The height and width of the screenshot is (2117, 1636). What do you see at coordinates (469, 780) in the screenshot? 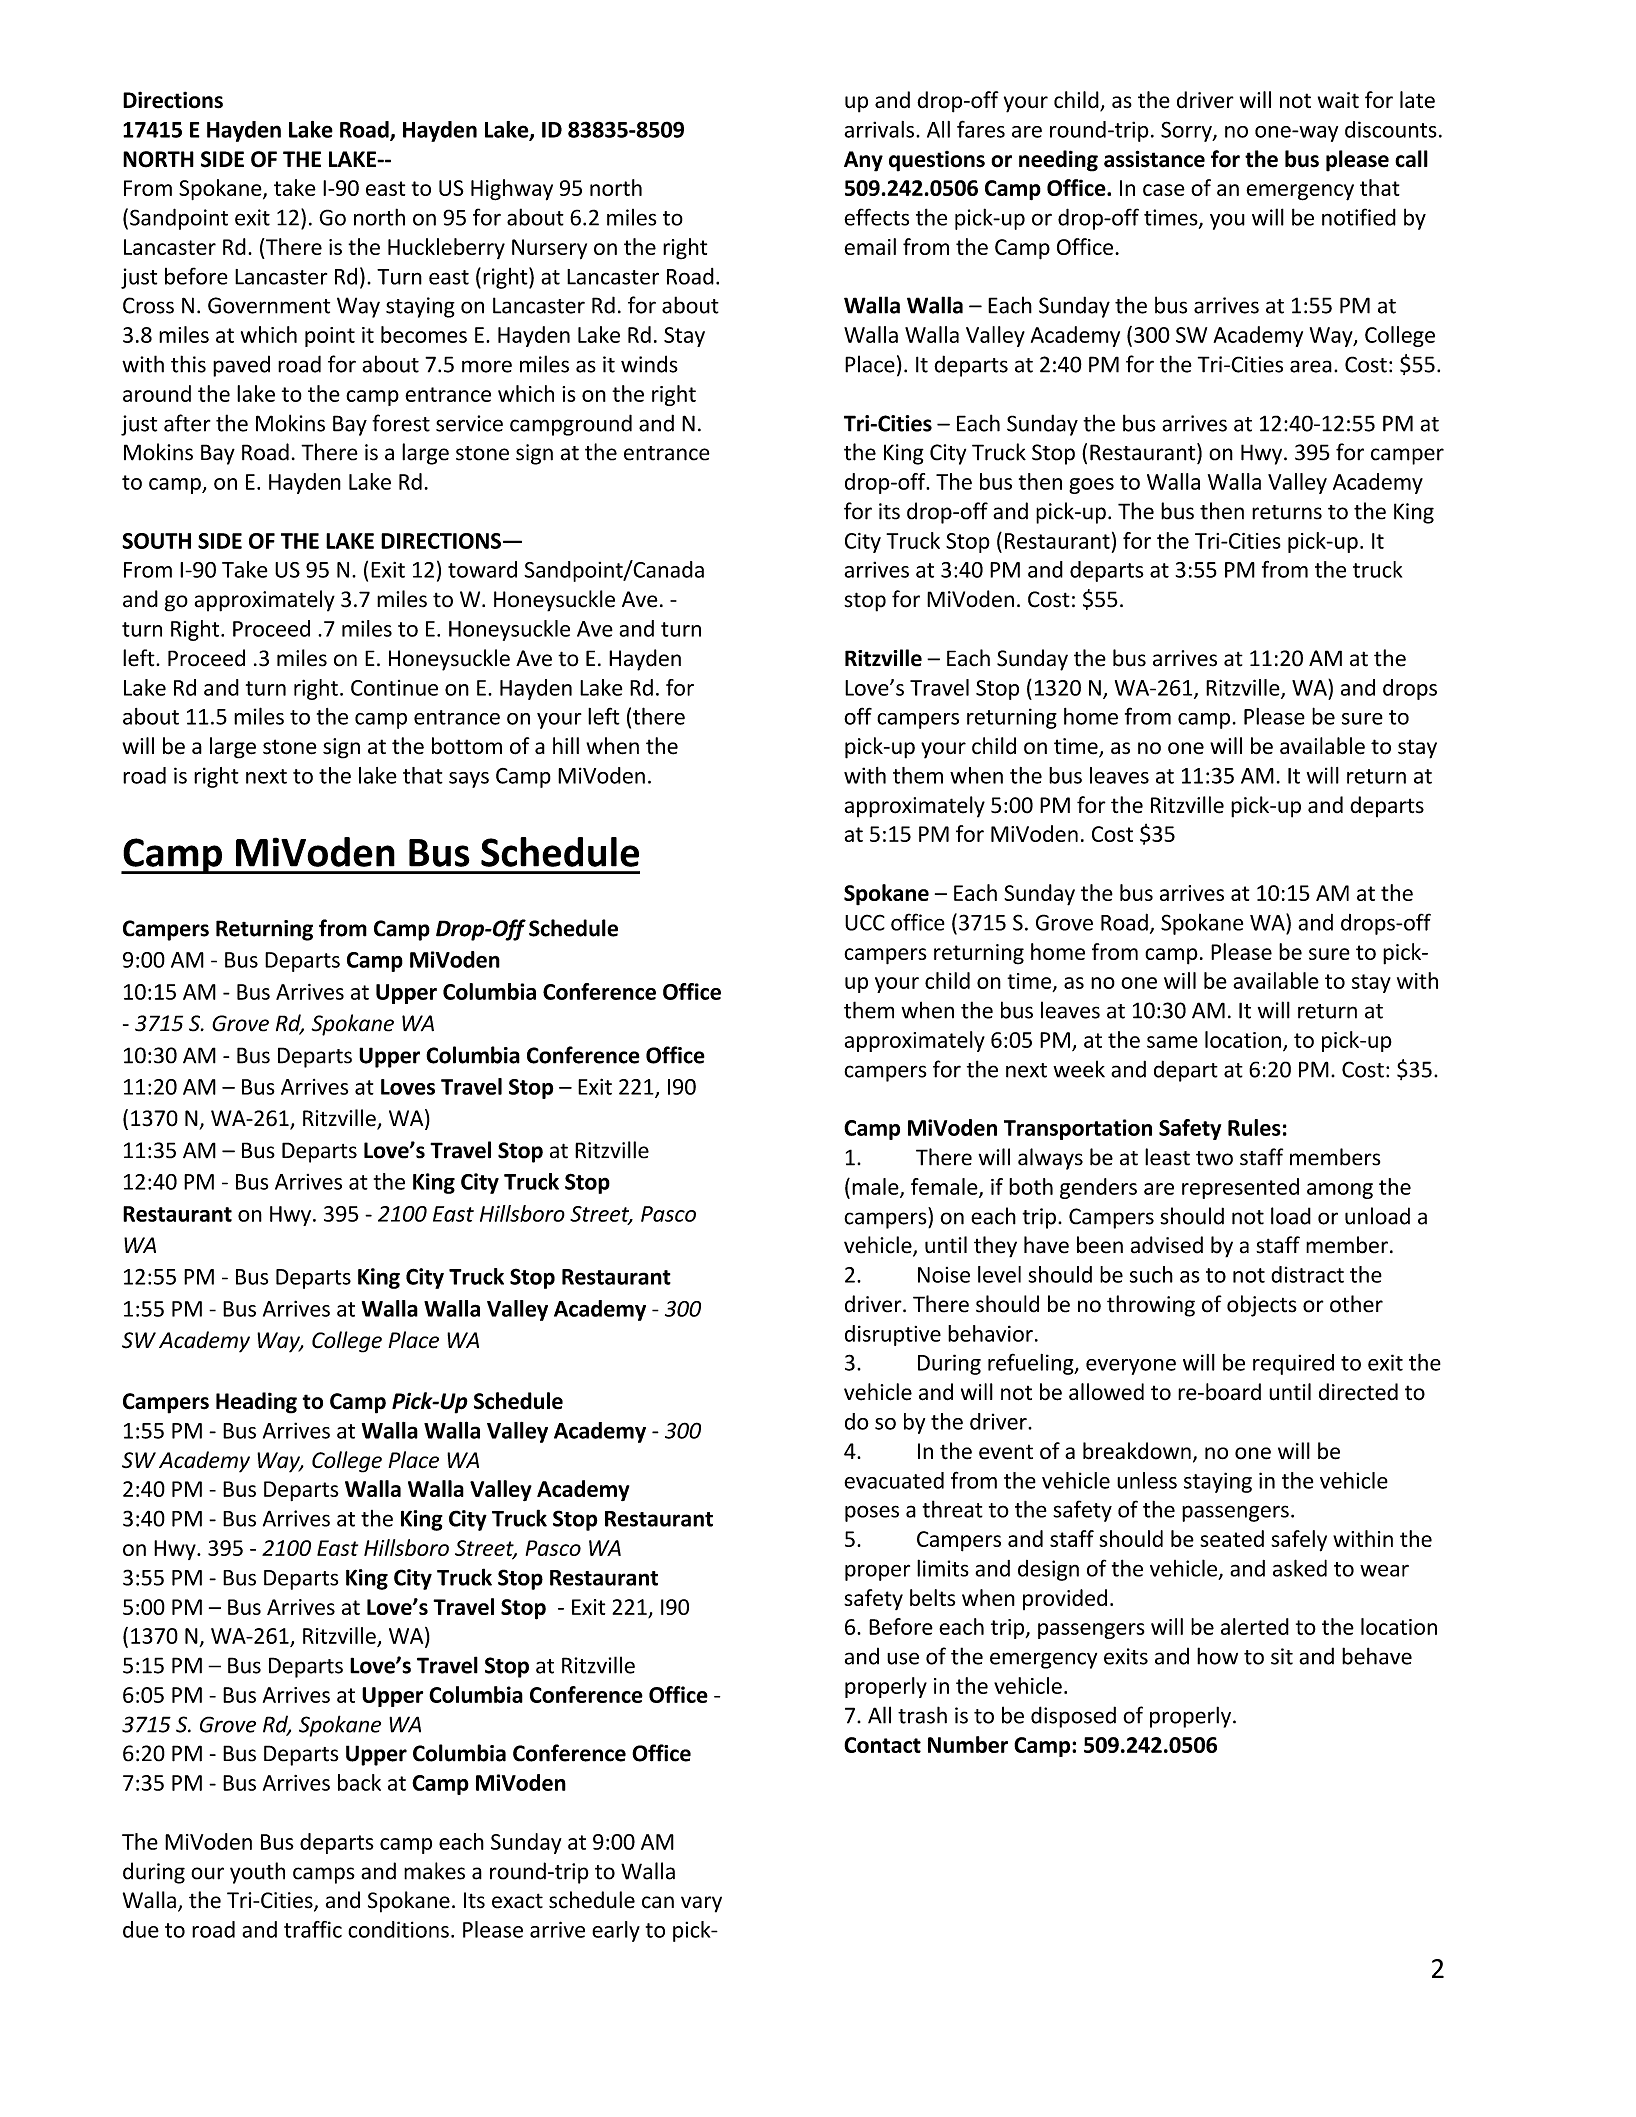
I see `says` at bounding box center [469, 780].
